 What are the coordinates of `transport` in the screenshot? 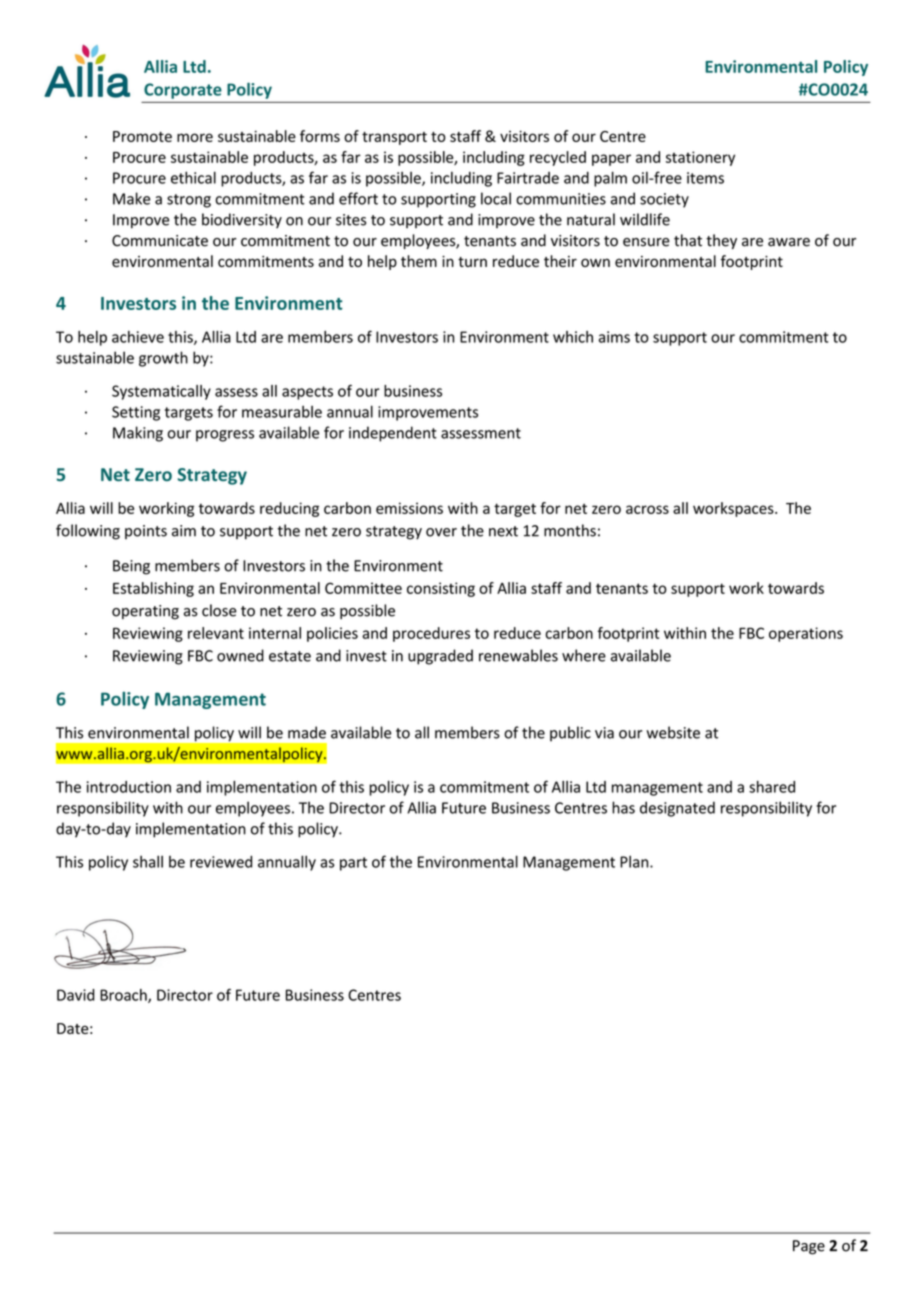 It's located at (394, 138).
